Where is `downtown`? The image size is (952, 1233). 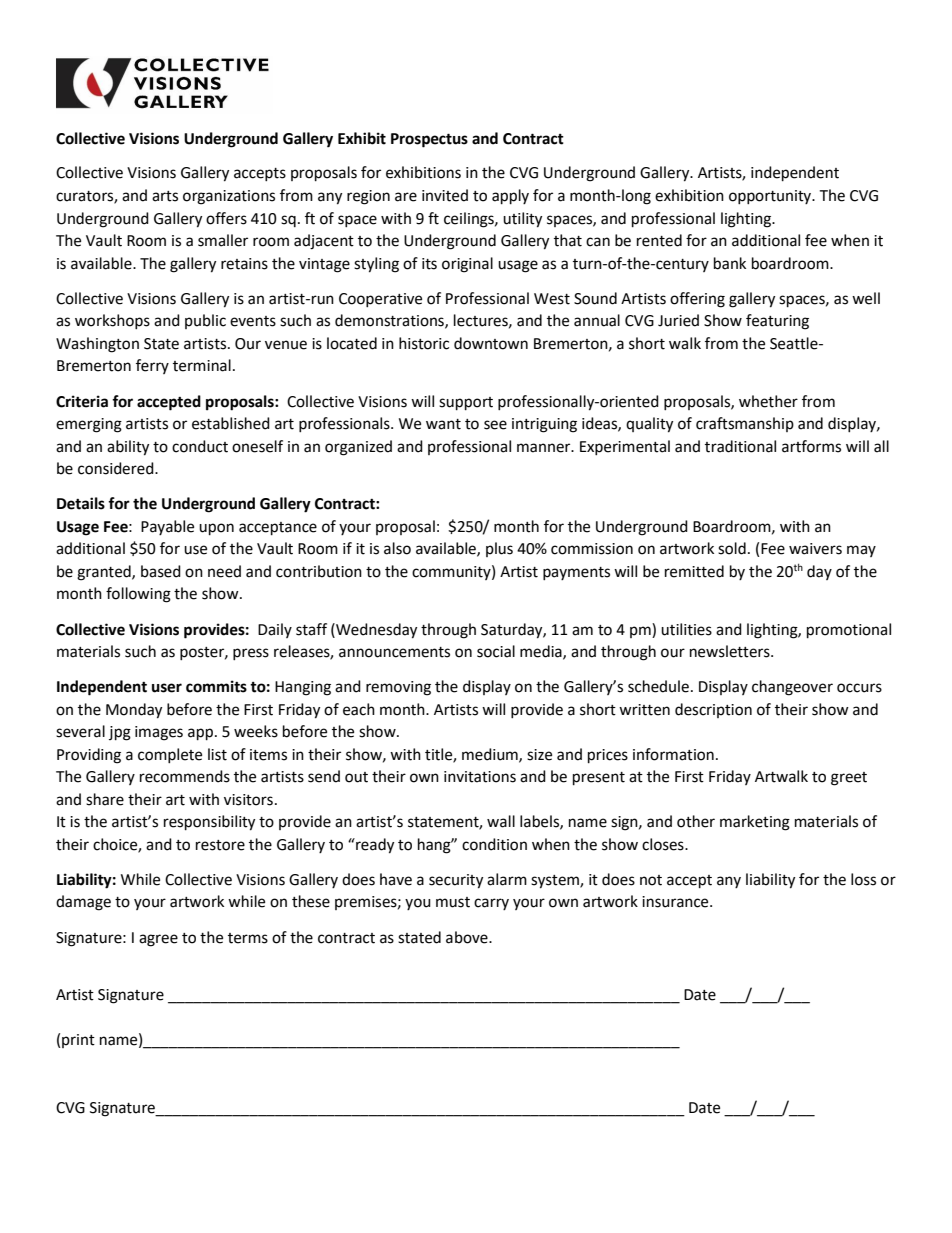 downtown is located at coordinates (491, 343).
